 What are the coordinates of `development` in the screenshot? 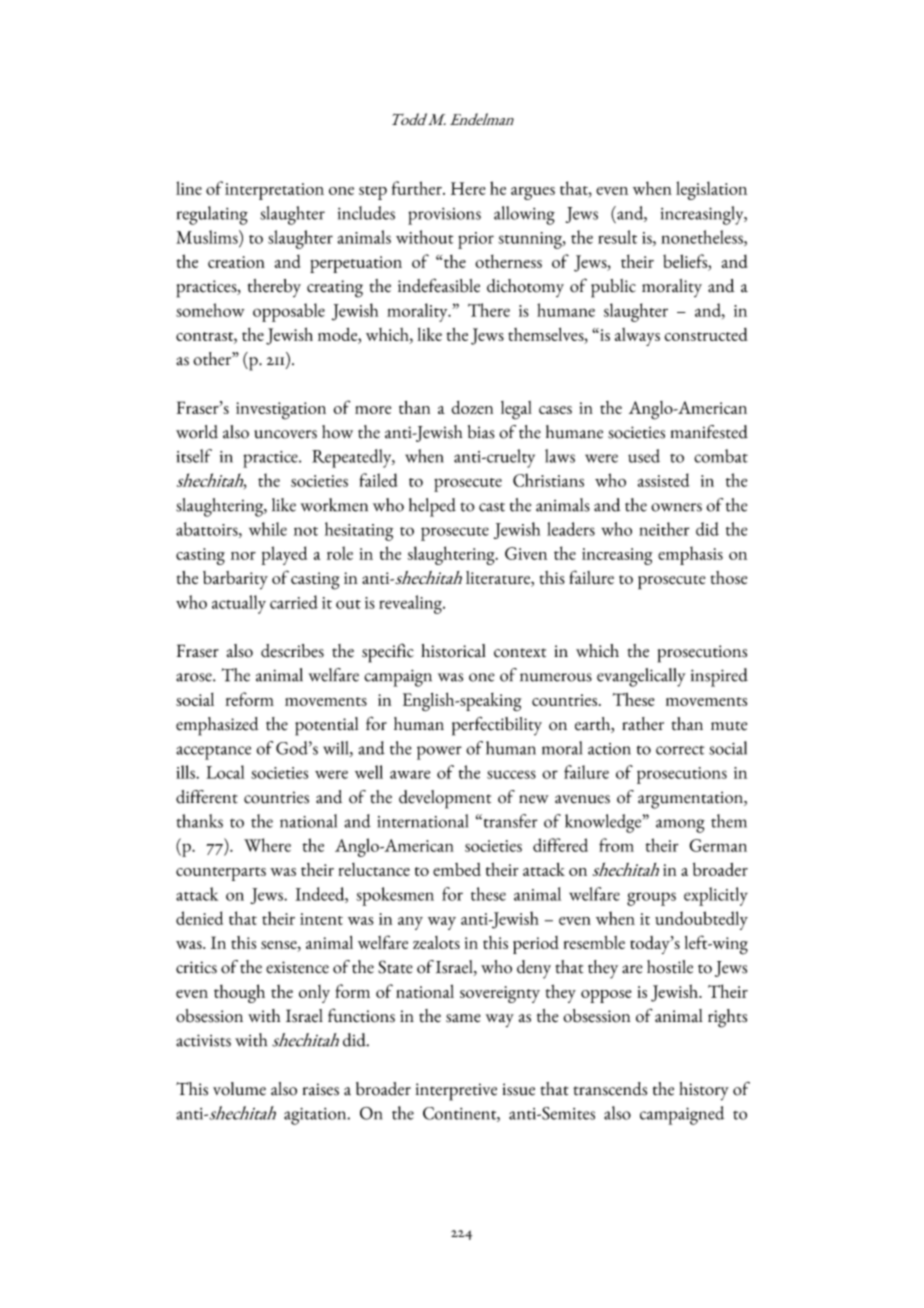 It's located at (445, 799).
